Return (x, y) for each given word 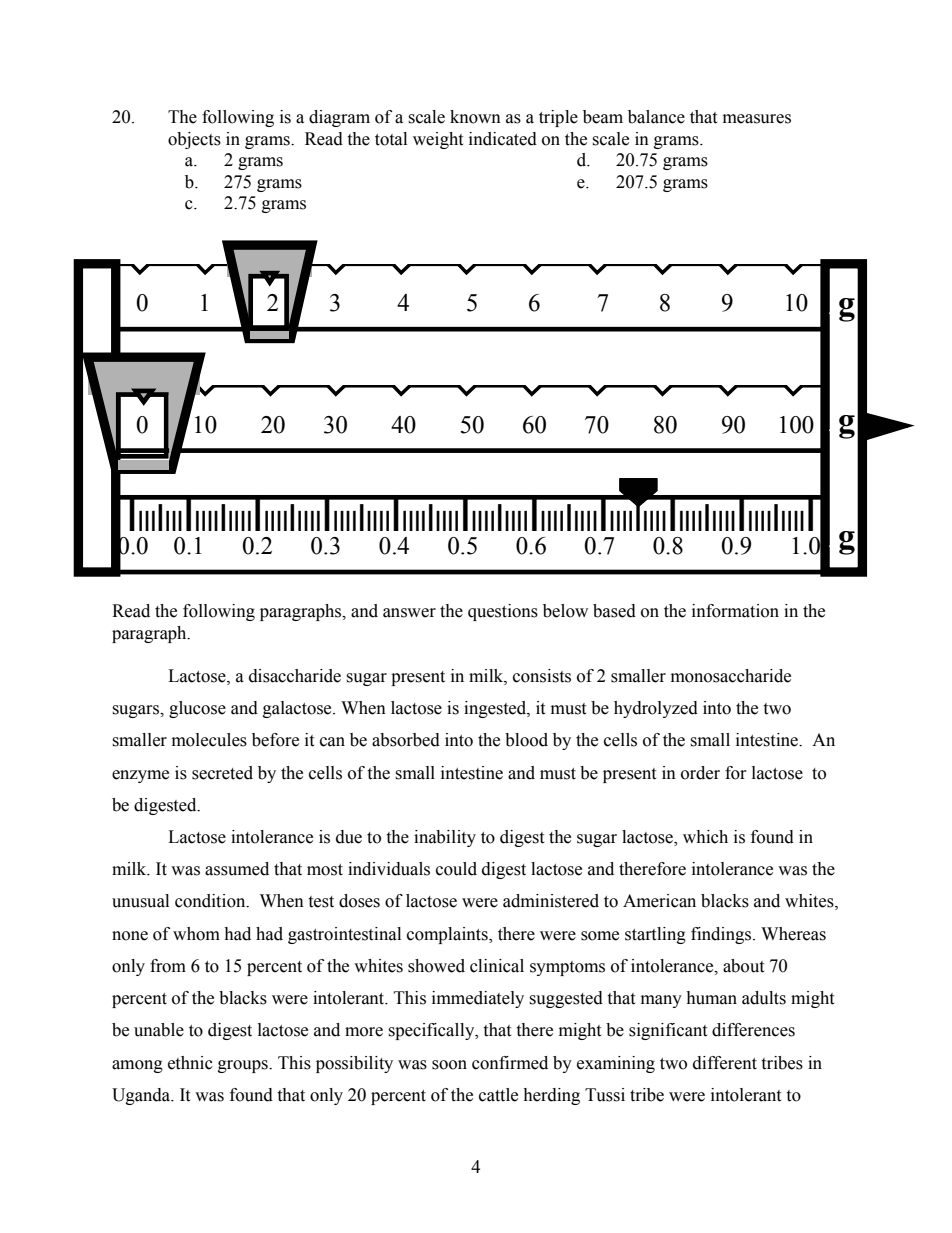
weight (438, 140)
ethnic (190, 1063)
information (735, 611)
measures (757, 119)
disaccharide (295, 676)
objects (194, 140)
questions (503, 612)
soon (449, 1065)
